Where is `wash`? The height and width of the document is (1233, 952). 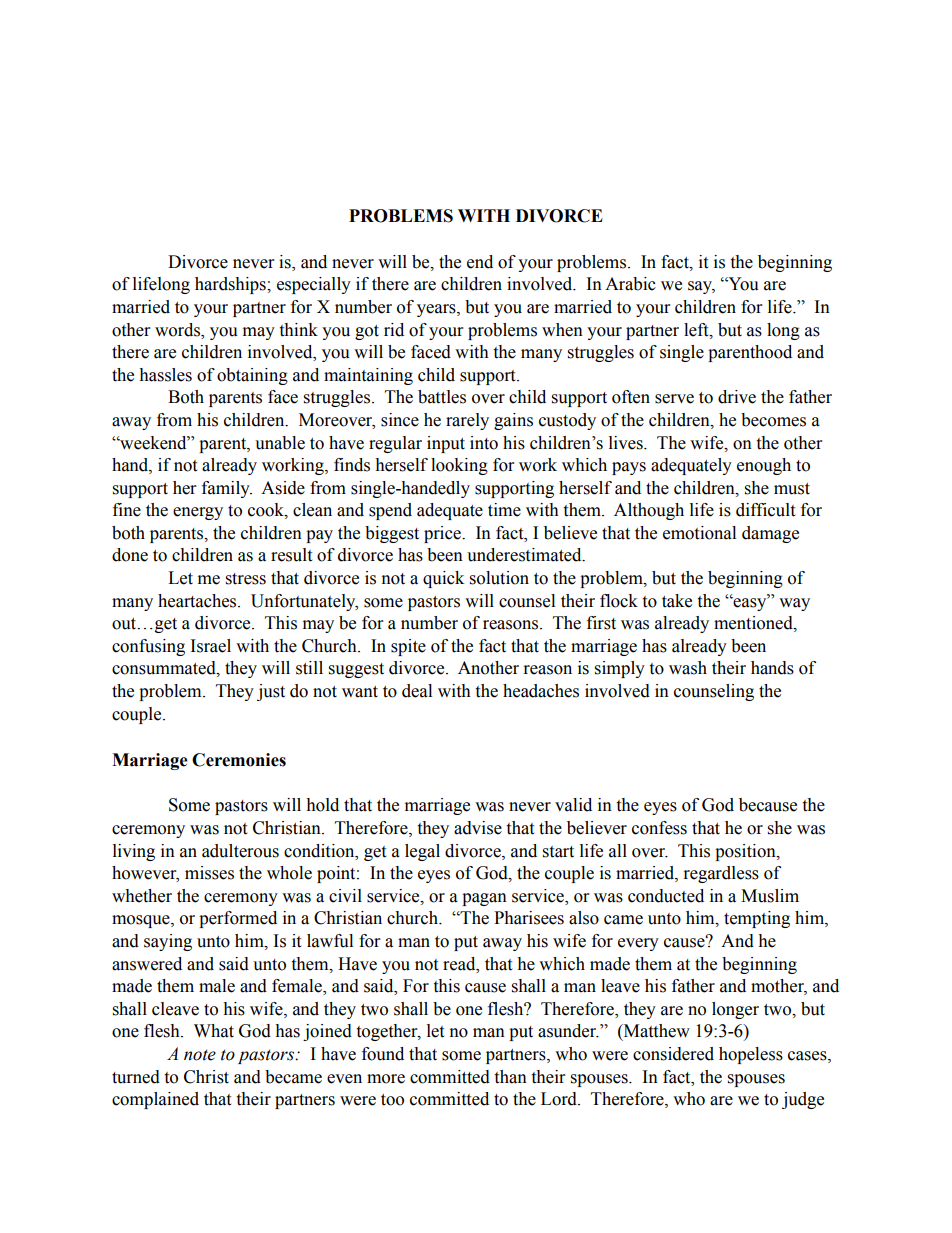
wash is located at coordinates (688, 668).
